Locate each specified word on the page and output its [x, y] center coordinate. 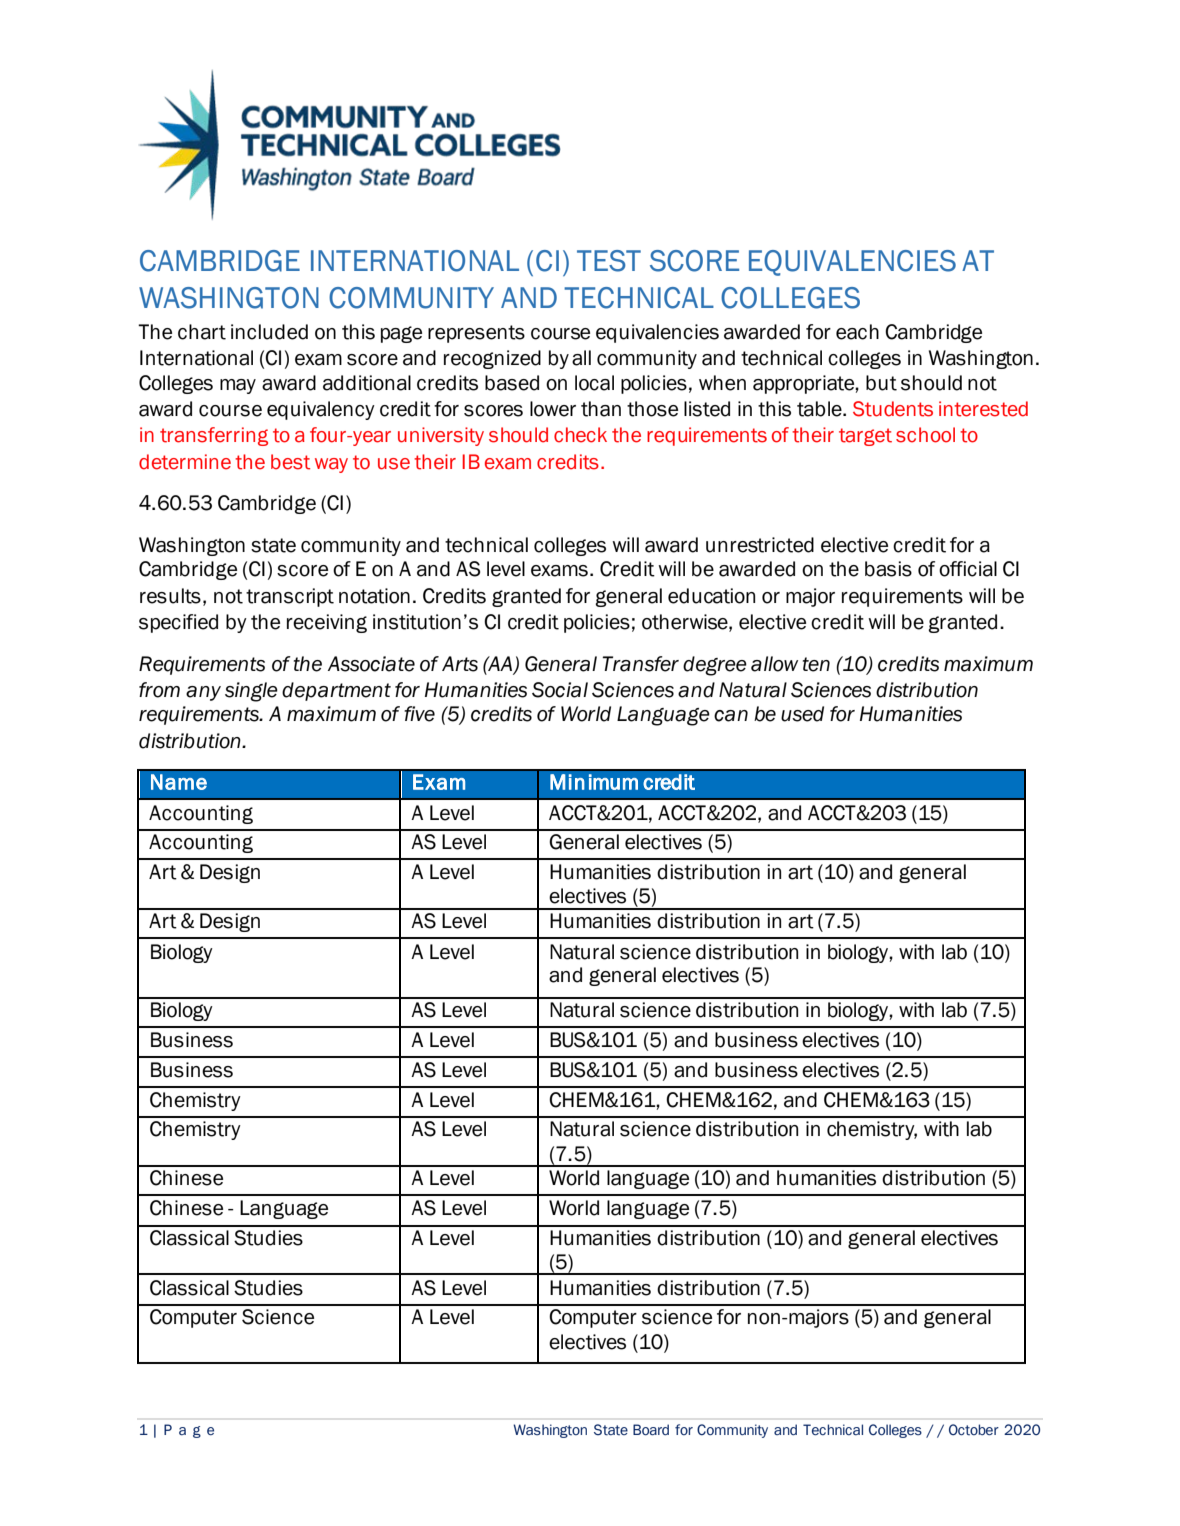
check [580, 435]
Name [179, 782]
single [251, 692]
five [419, 714]
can [731, 716]
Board [651, 1430]
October [974, 1430]
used [802, 714]
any [203, 693]
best [290, 462]
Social [560, 690]
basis [888, 569]
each [857, 332]
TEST [609, 261]
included [269, 332]
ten [816, 664]
